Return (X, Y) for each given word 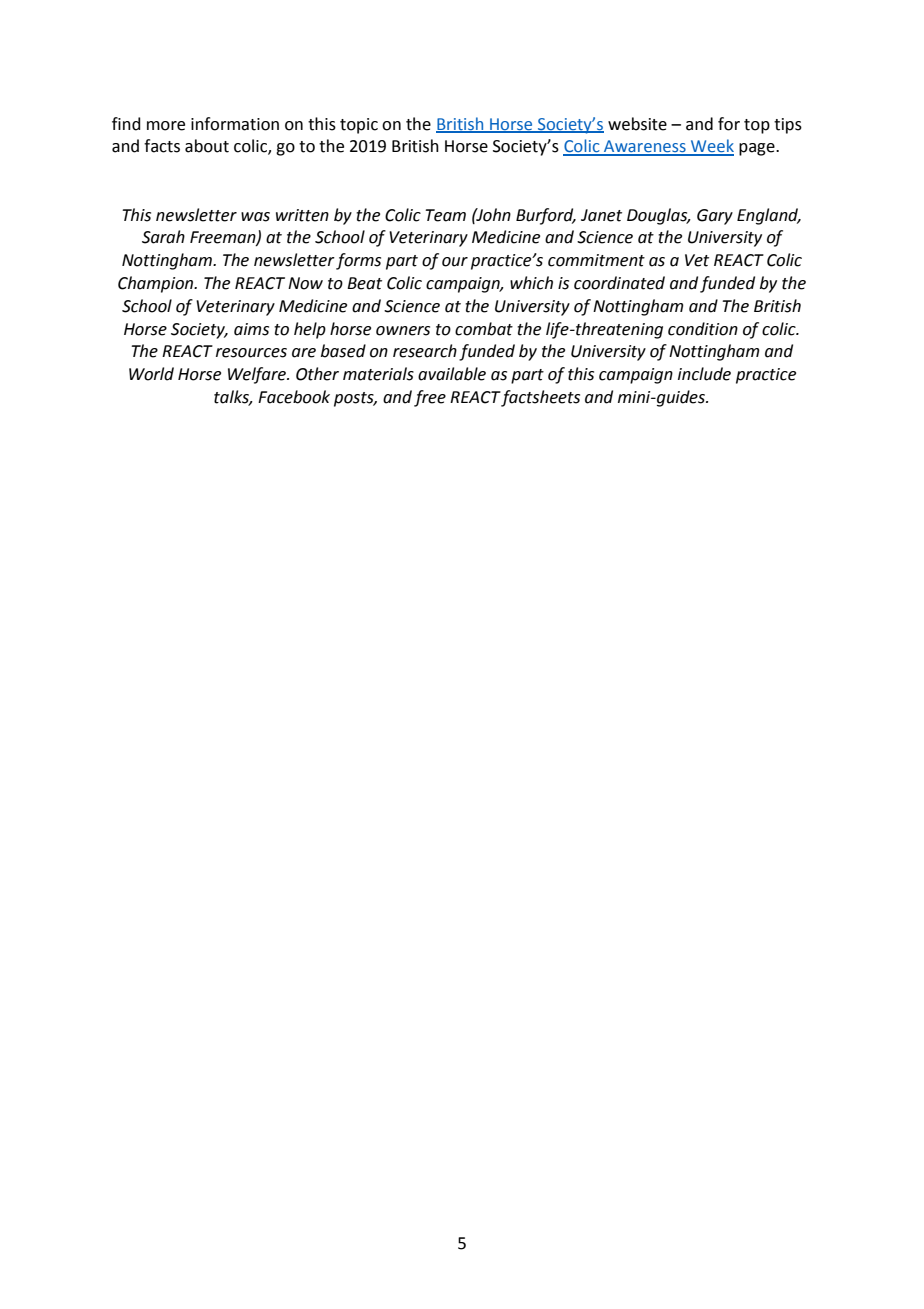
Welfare (258, 375)
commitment (596, 260)
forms (358, 261)
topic (359, 126)
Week (711, 147)
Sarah (163, 237)
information (235, 124)
